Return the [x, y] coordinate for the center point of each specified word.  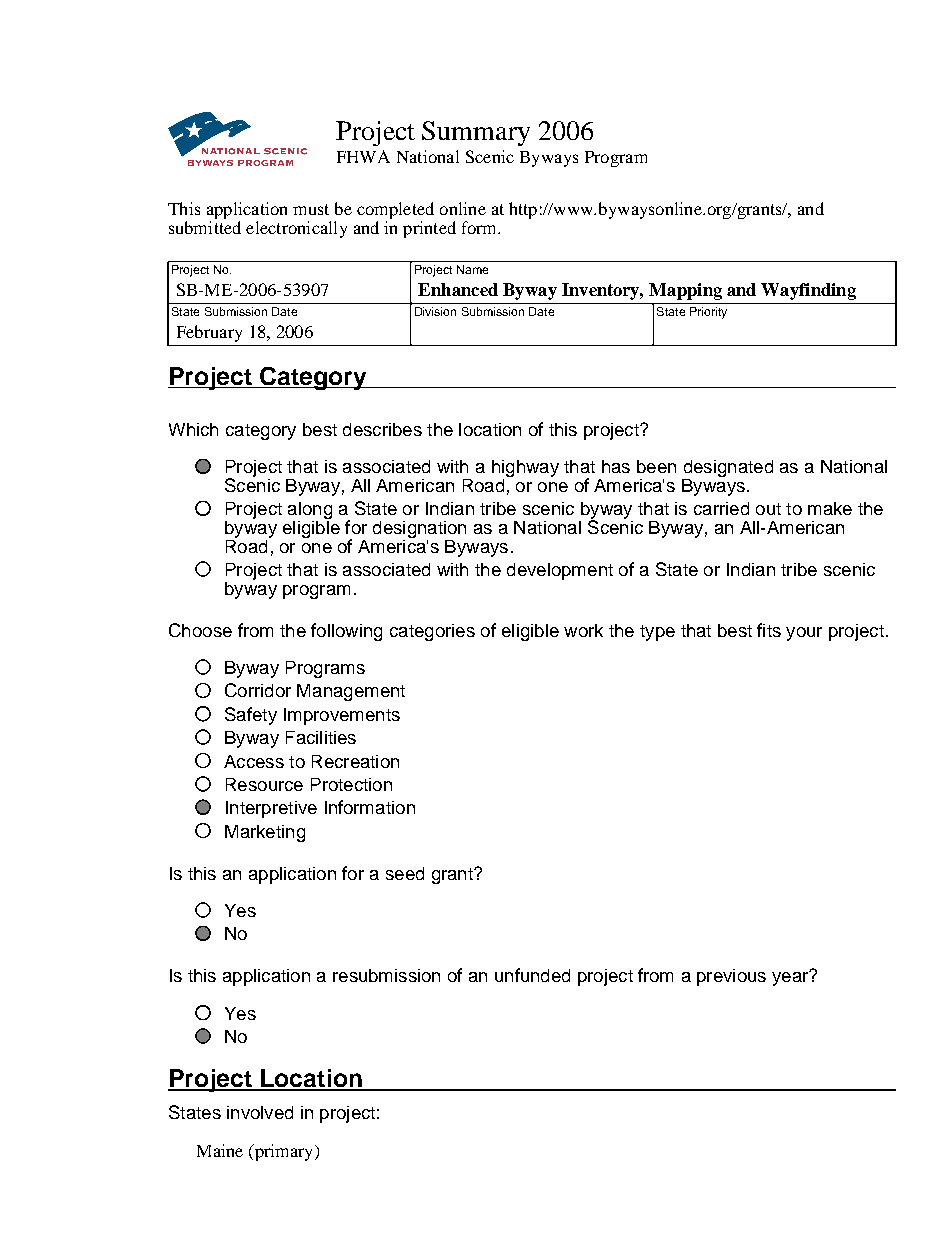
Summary [476, 133]
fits [769, 630]
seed [405, 873]
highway [525, 470]
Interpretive [271, 809]
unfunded [532, 975]
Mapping [685, 291]
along [310, 512]
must [311, 209]
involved [260, 1112]
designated [727, 470]
